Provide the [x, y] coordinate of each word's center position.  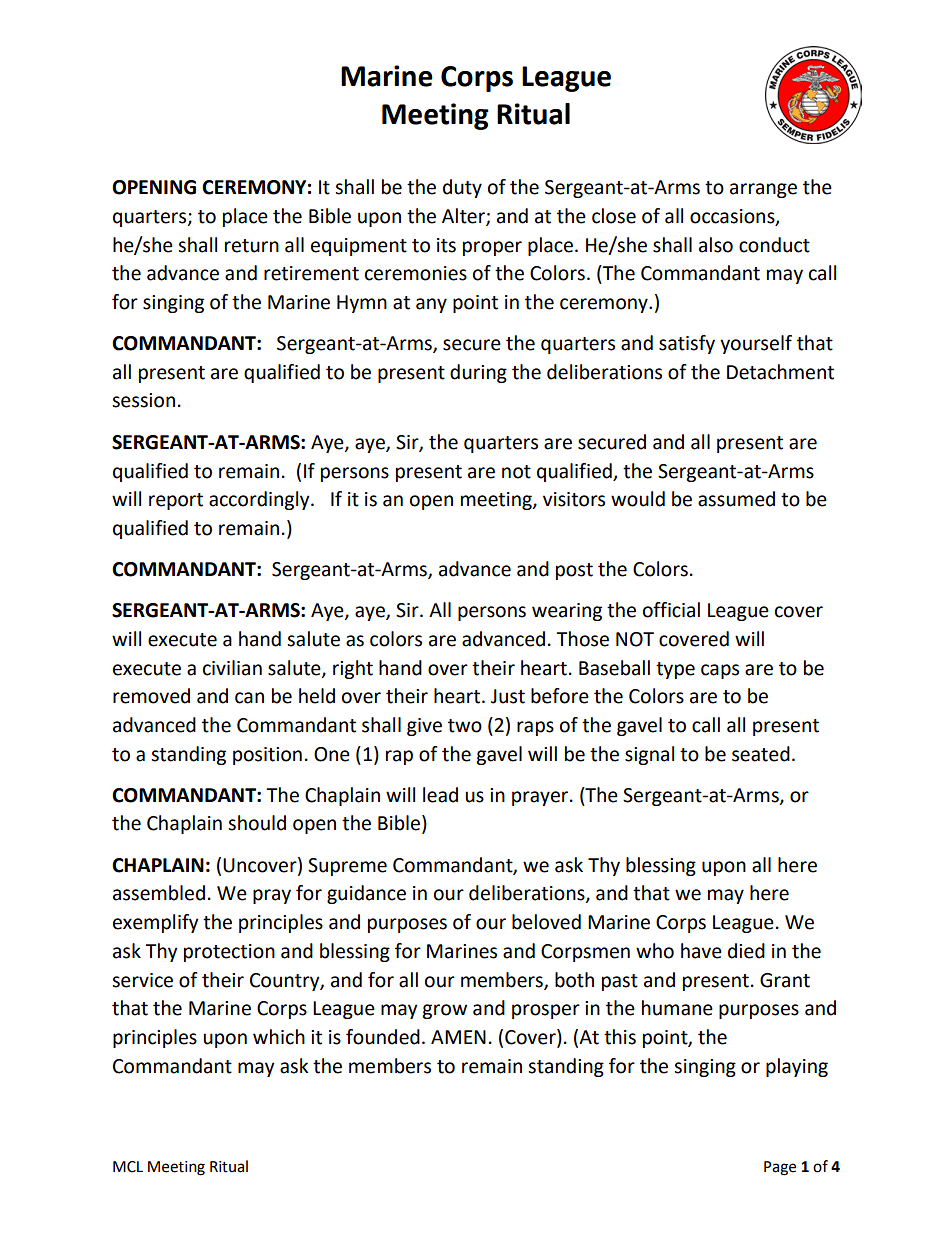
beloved [546, 922]
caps [720, 671]
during [478, 373]
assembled [159, 893]
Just [508, 696]
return [252, 246]
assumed [736, 499]
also [716, 245]
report [176, 501]
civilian [232, 668]
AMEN [458, 1037]
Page [780, 1168]
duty [462, 188]
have [701, 951]
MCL [128, 1167]
